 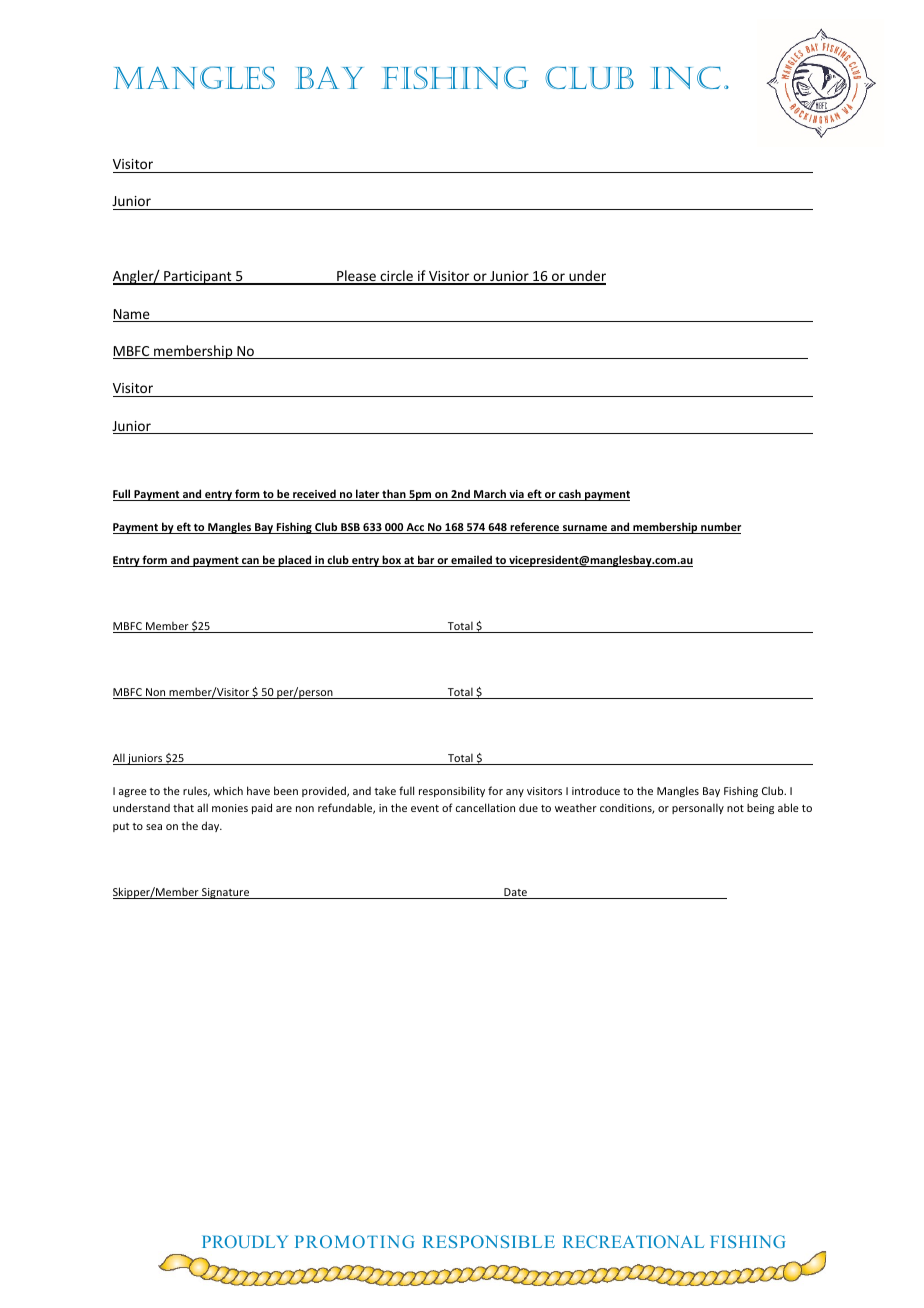 What do you see at coordinates (686, 77) in the page?
I see `INC` at bounding box center [686, 77].
